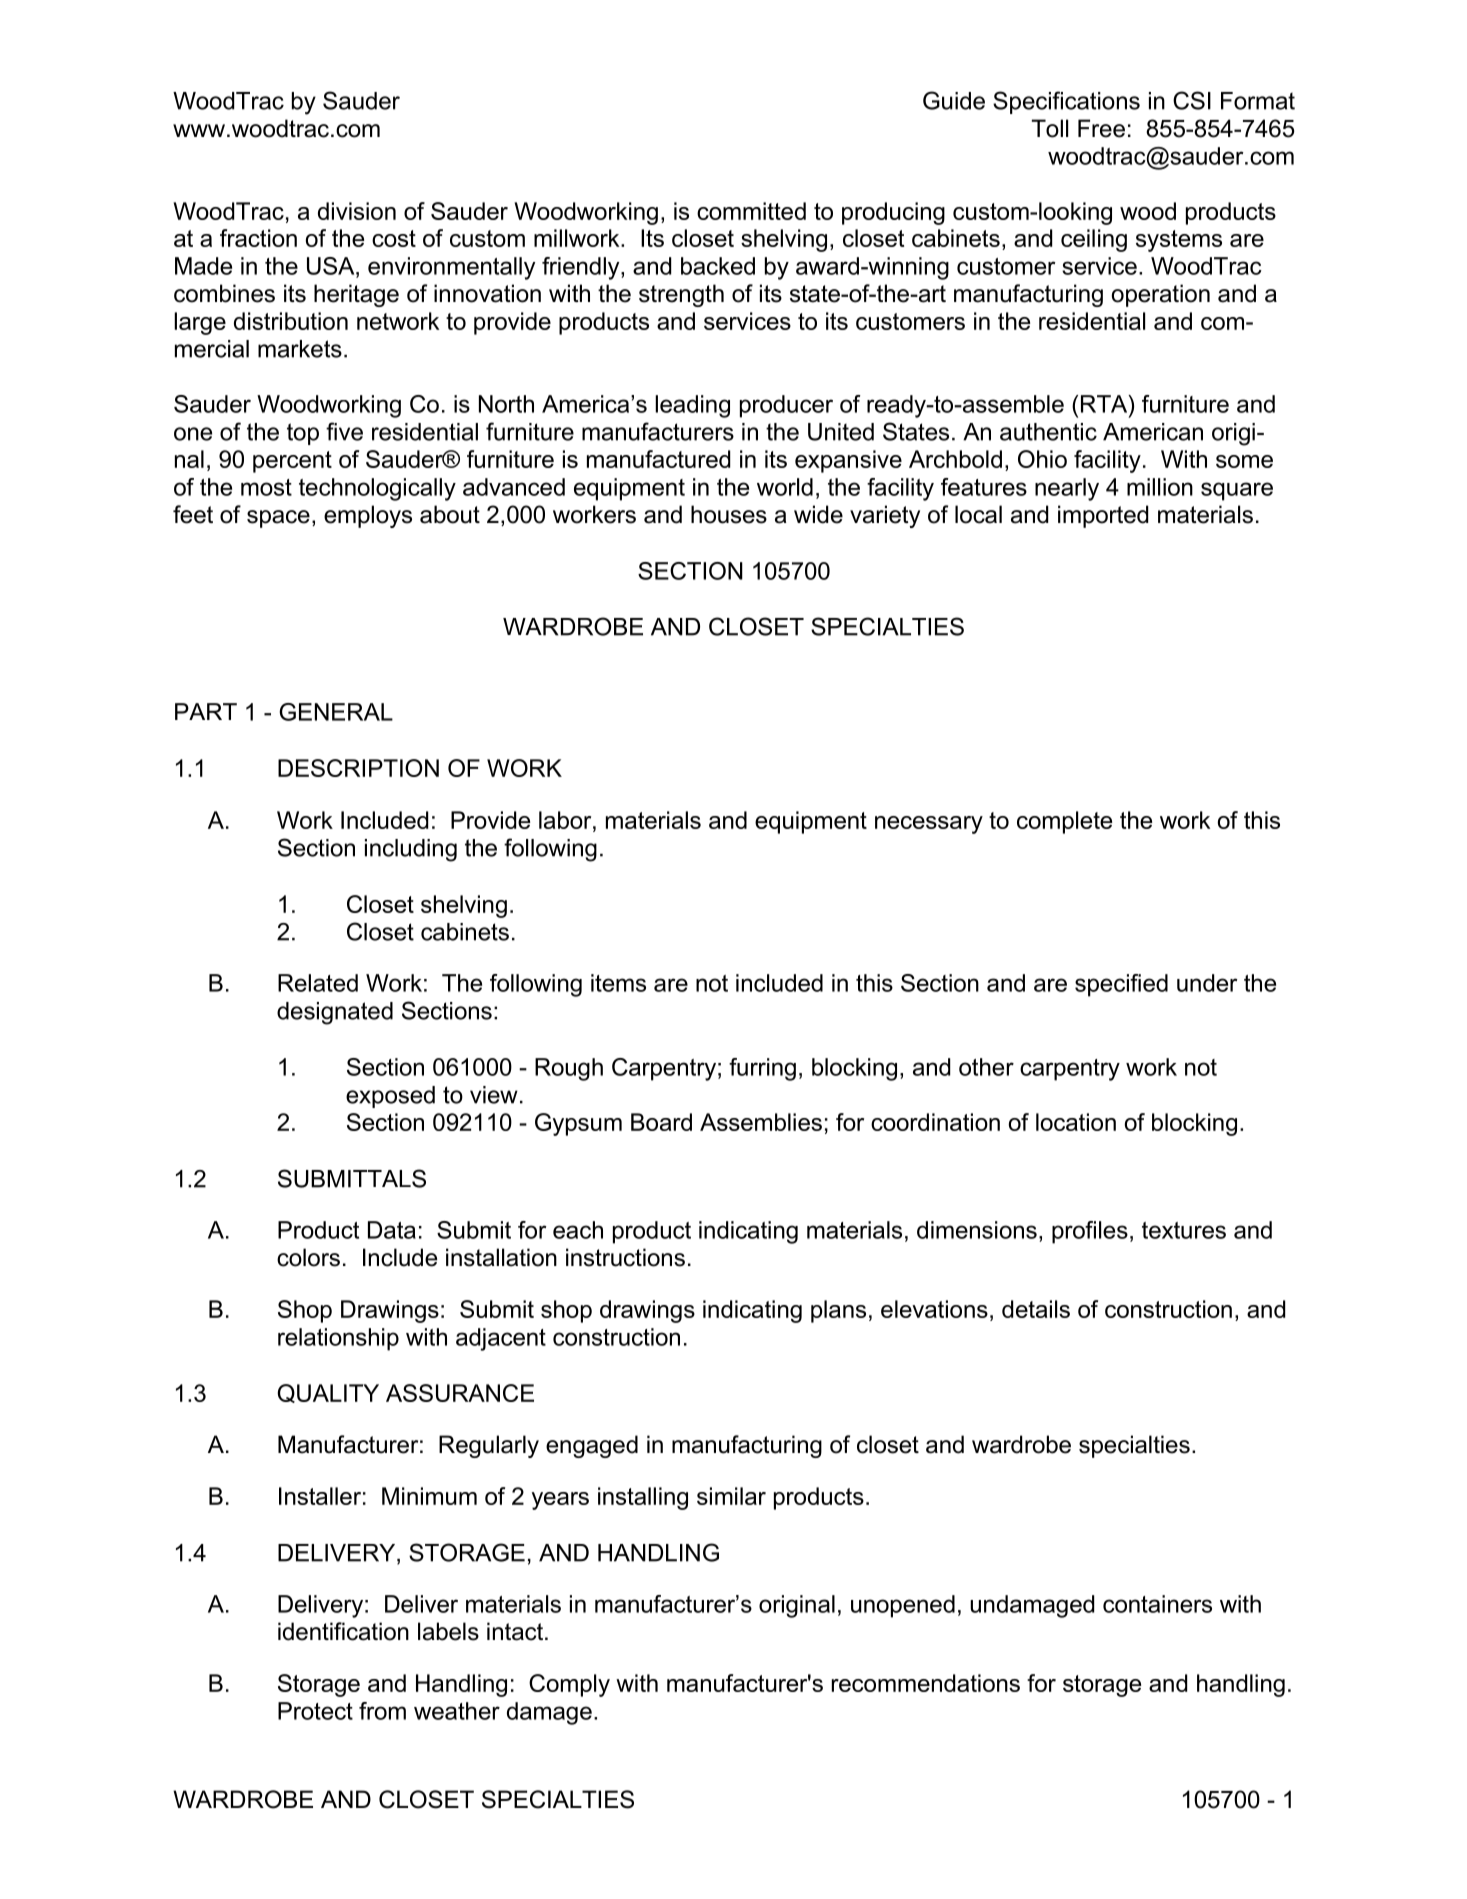  Describe the element at coordinates (1101, 128) in the image. I see `Free` at that location.
